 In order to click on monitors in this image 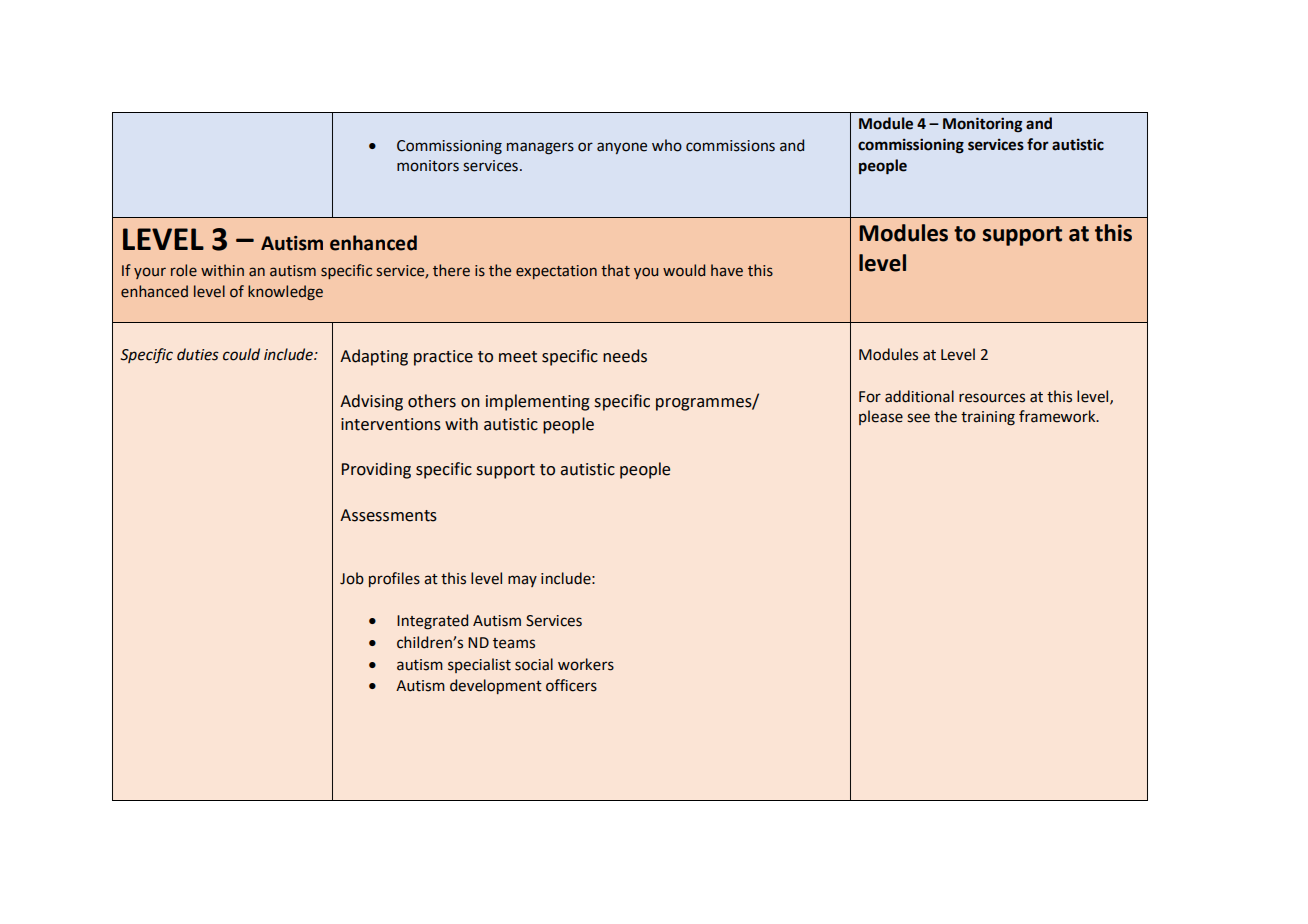, I will do `click(428, 166)`.
